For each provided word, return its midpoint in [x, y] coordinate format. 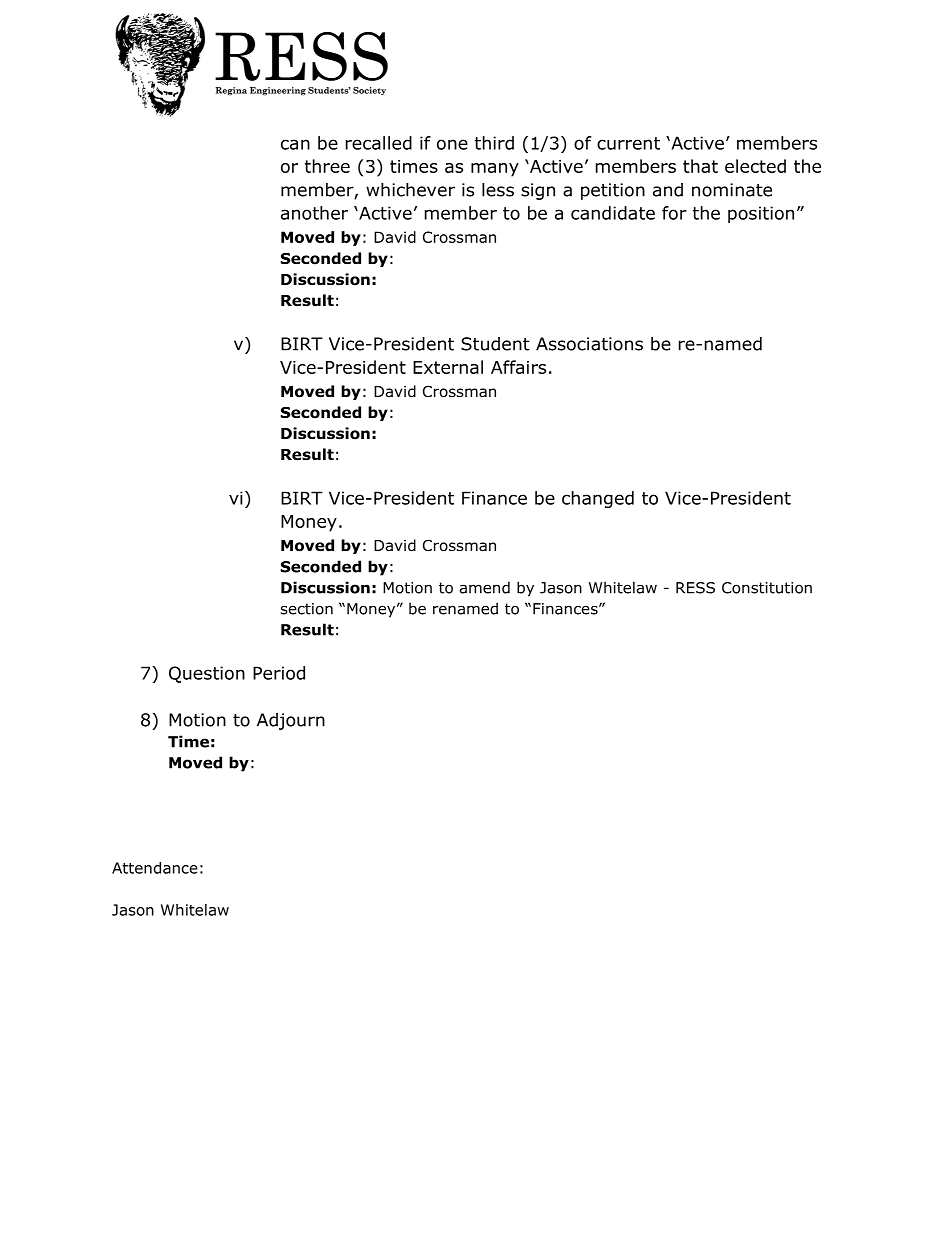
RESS [695, 588]
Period [279, 673]
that [700, 166]
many [495, 170]
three [327, 166]
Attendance [155, 868]
